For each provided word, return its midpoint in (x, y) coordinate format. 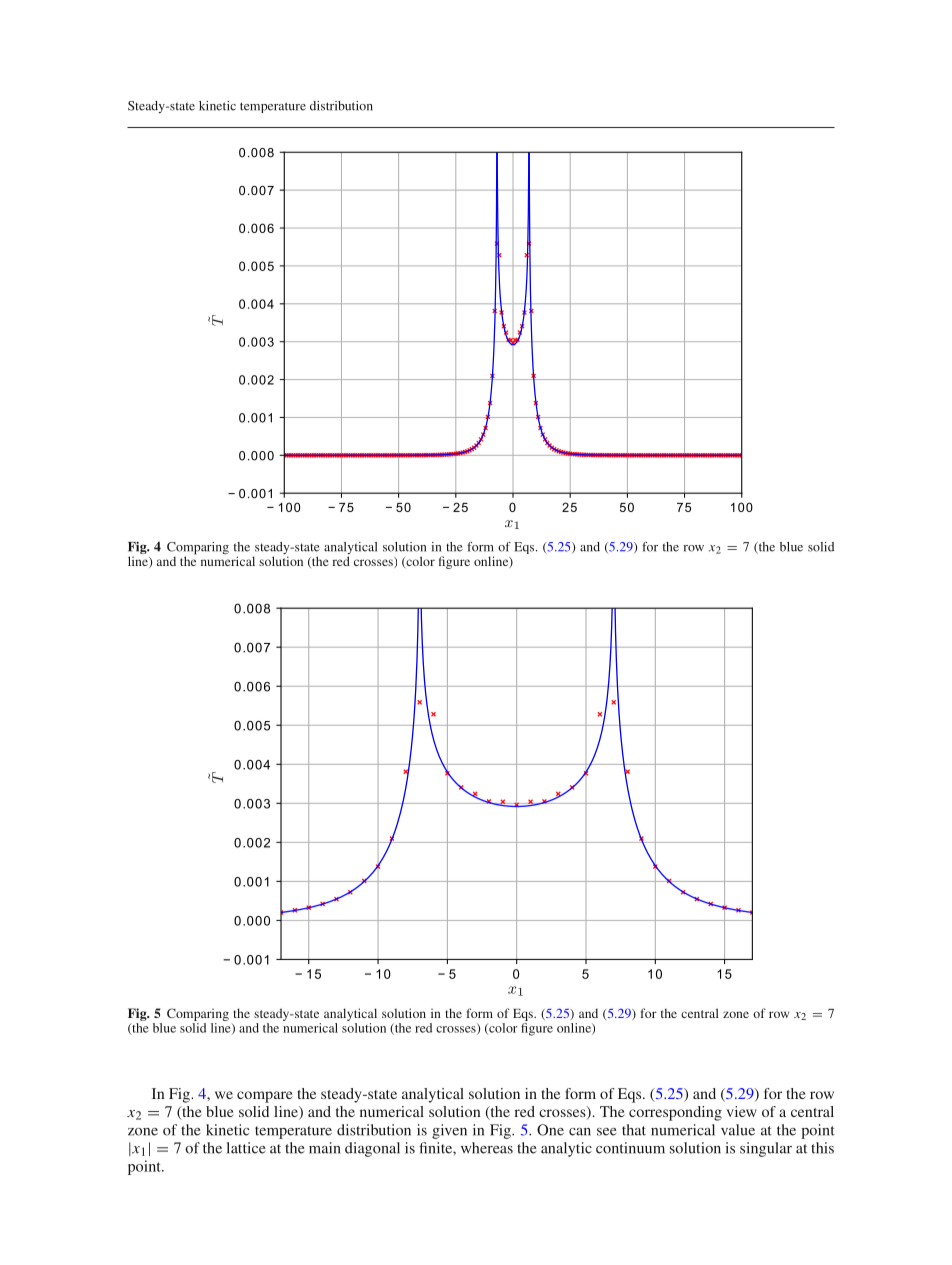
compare (265, 1097)
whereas (487, 1148)
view (741, 1111)
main (325, 1148)
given (449, 1131)
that (634, 1130)
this (822, 1148)
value (738, 1130)
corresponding (675, 1113)
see (607, 1132)
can (580, 1132)
